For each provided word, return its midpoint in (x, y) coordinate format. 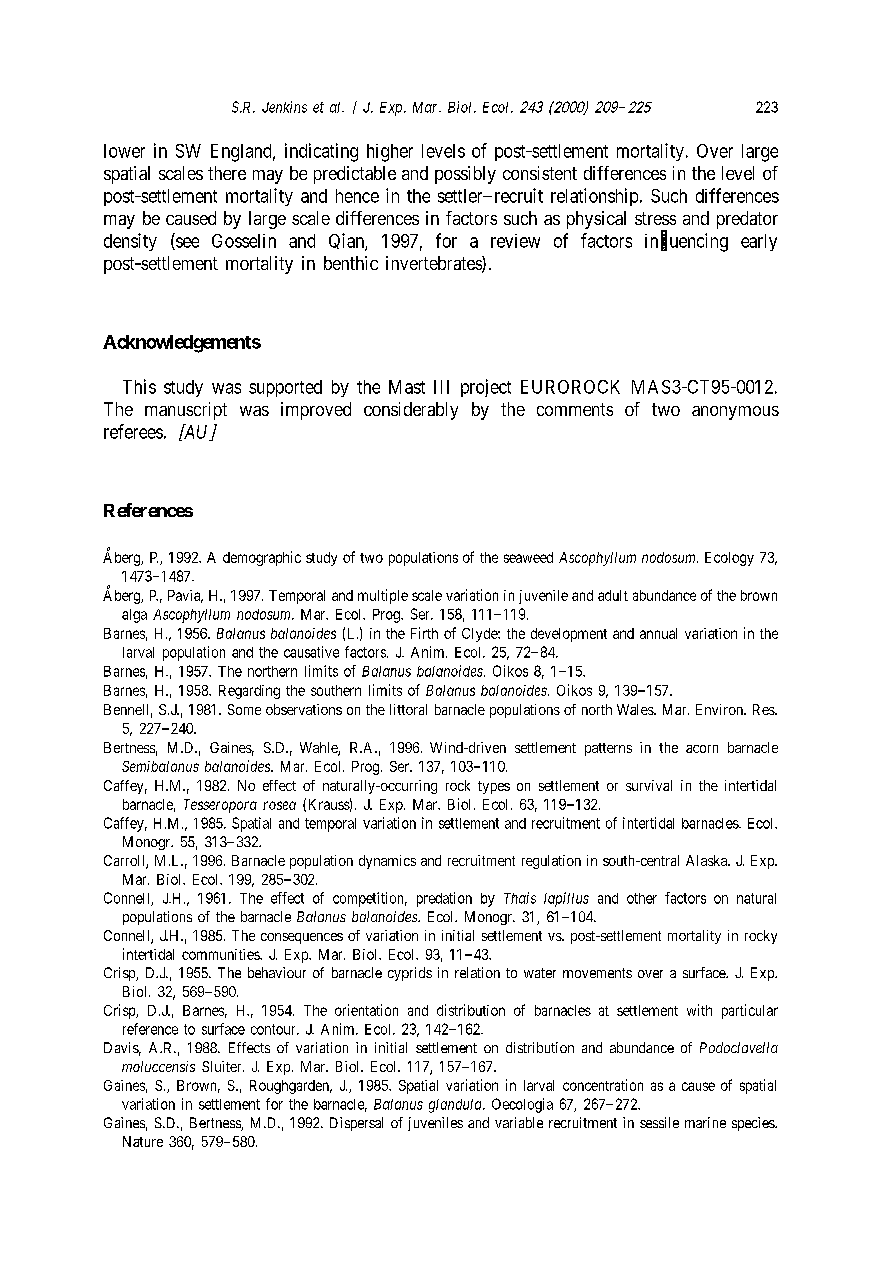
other (642, 898)
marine (705, 1122)
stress (655, 218)
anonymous (735, 413)
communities (221, 954)
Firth (424, 633)
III (441, 387)
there (227, 173)
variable (519, 1122)
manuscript (186, 411)
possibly (465, 175)
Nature (143, 1141)
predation (444, 899)
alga (134, 616)
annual (658, 633)
